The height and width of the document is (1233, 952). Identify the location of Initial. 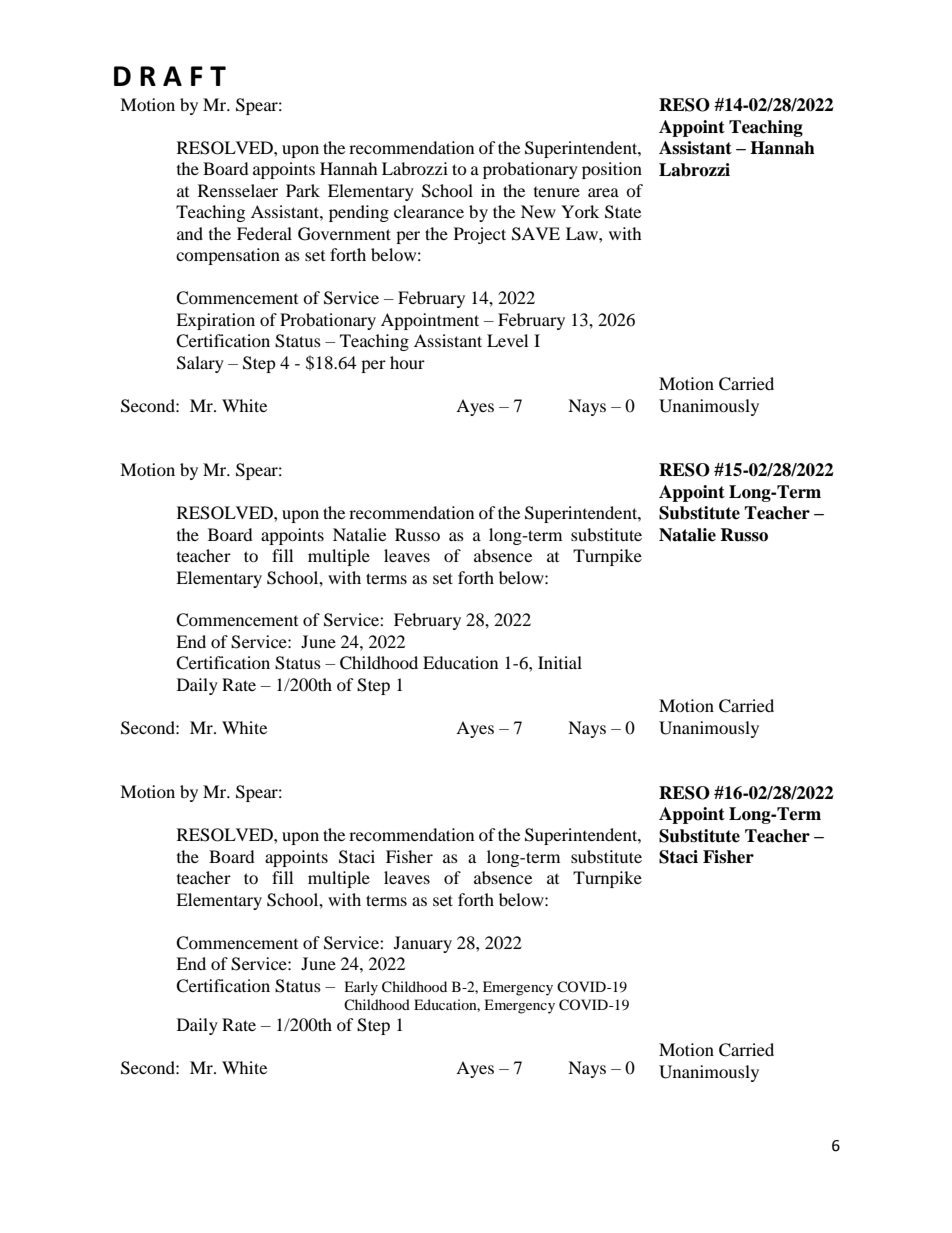
(560, 662).
